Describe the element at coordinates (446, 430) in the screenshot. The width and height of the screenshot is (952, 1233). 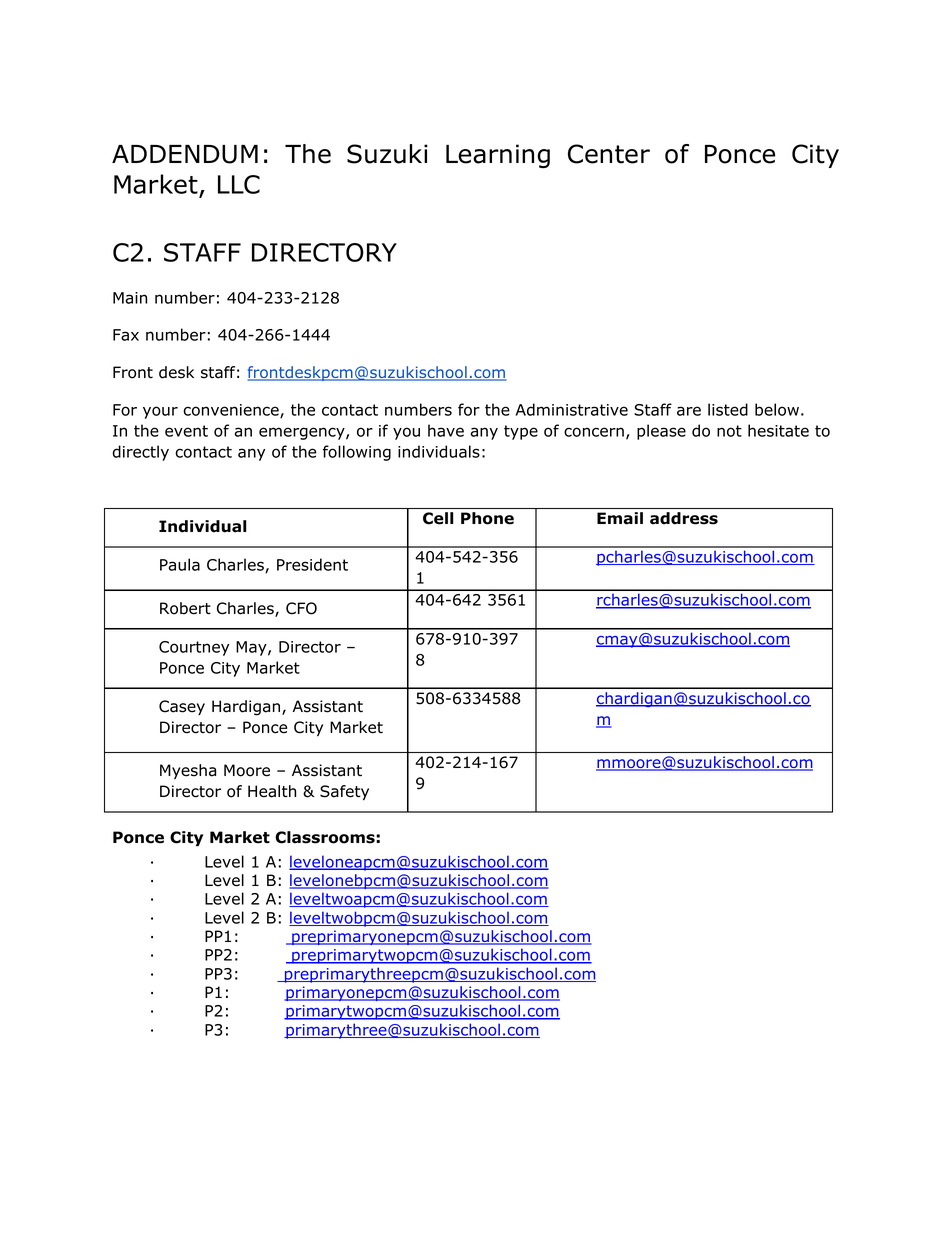
I see `have` at that location.
